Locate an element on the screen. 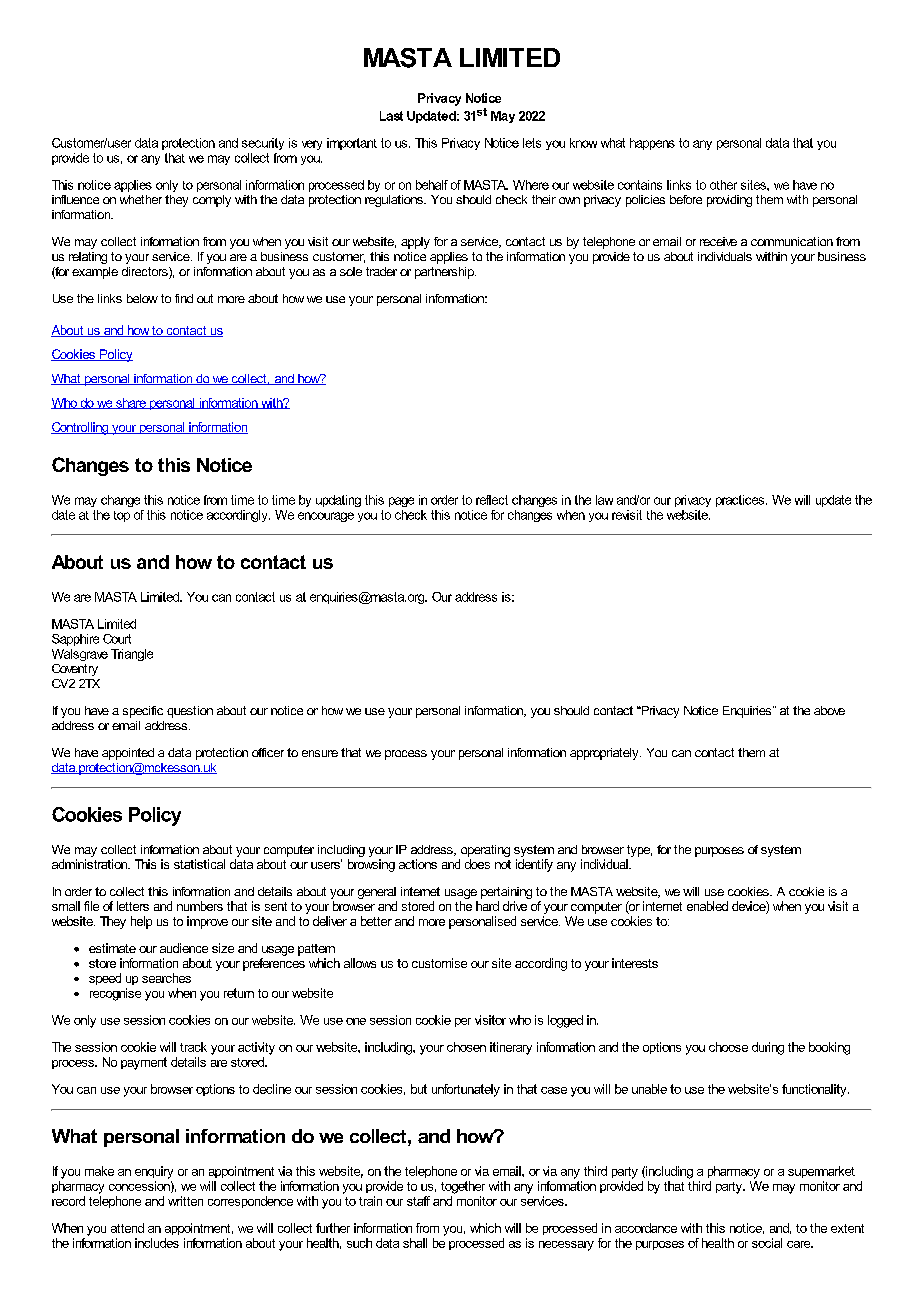  enabled is located at coordinates (707, 906).
